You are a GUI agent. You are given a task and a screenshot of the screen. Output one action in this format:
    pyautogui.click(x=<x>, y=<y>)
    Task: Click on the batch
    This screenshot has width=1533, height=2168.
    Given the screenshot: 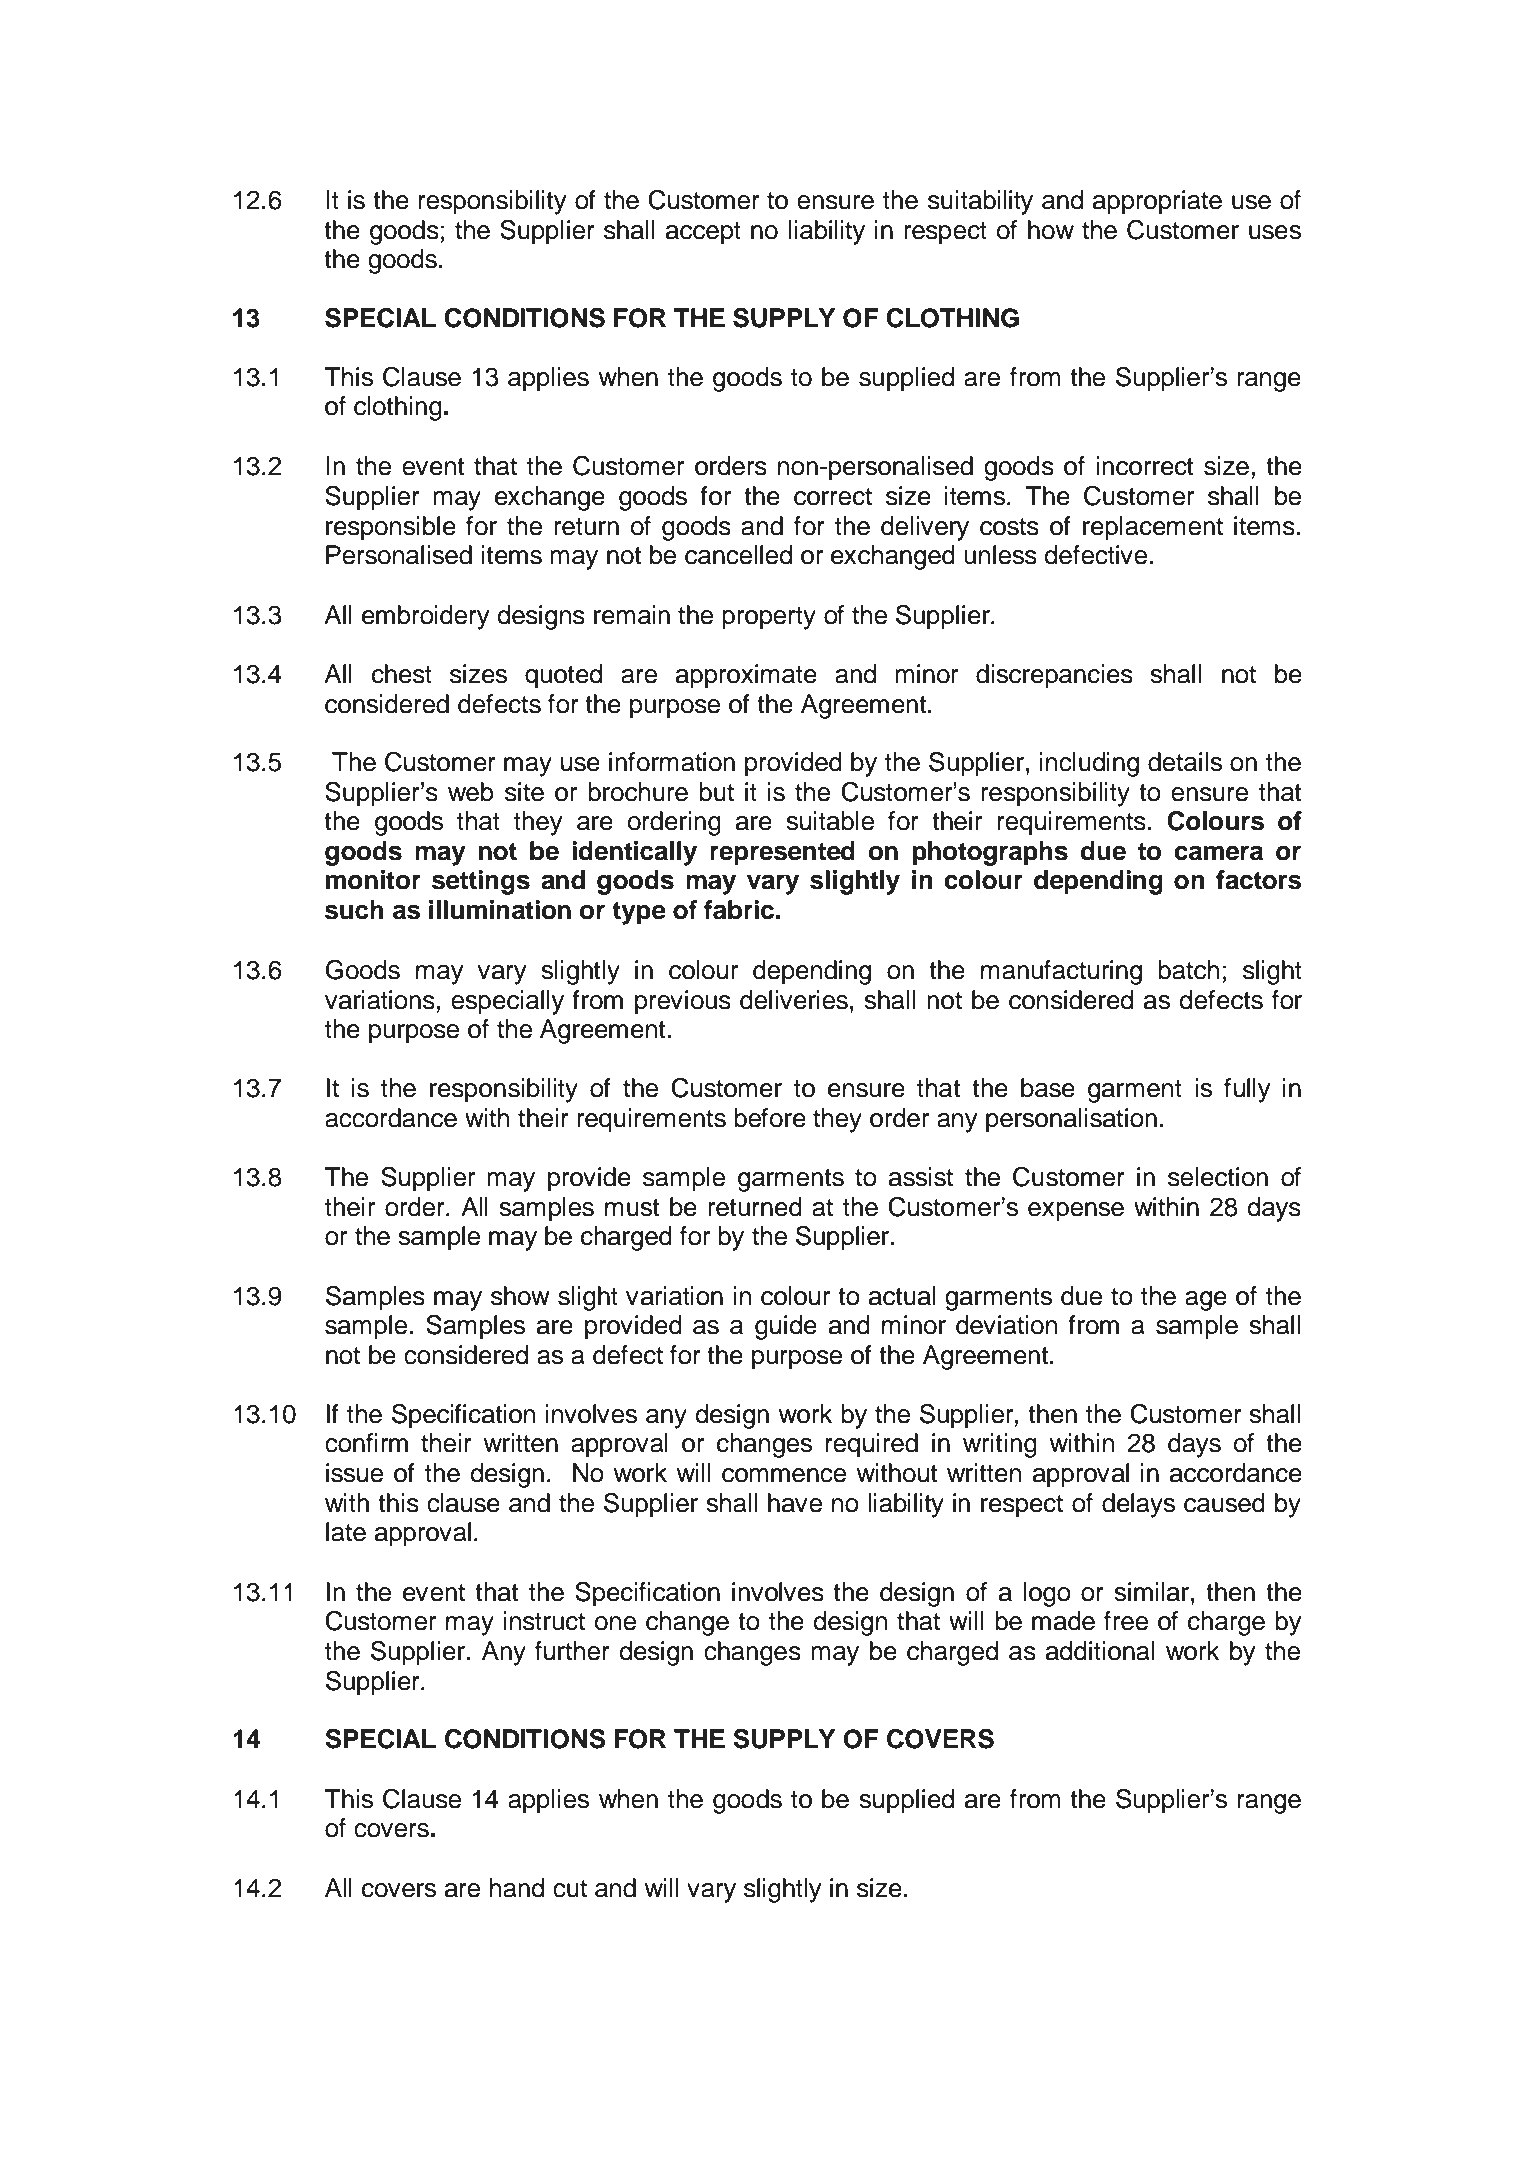 What is the action you would take?
    pyautogui.click(x=1189, y=970)
